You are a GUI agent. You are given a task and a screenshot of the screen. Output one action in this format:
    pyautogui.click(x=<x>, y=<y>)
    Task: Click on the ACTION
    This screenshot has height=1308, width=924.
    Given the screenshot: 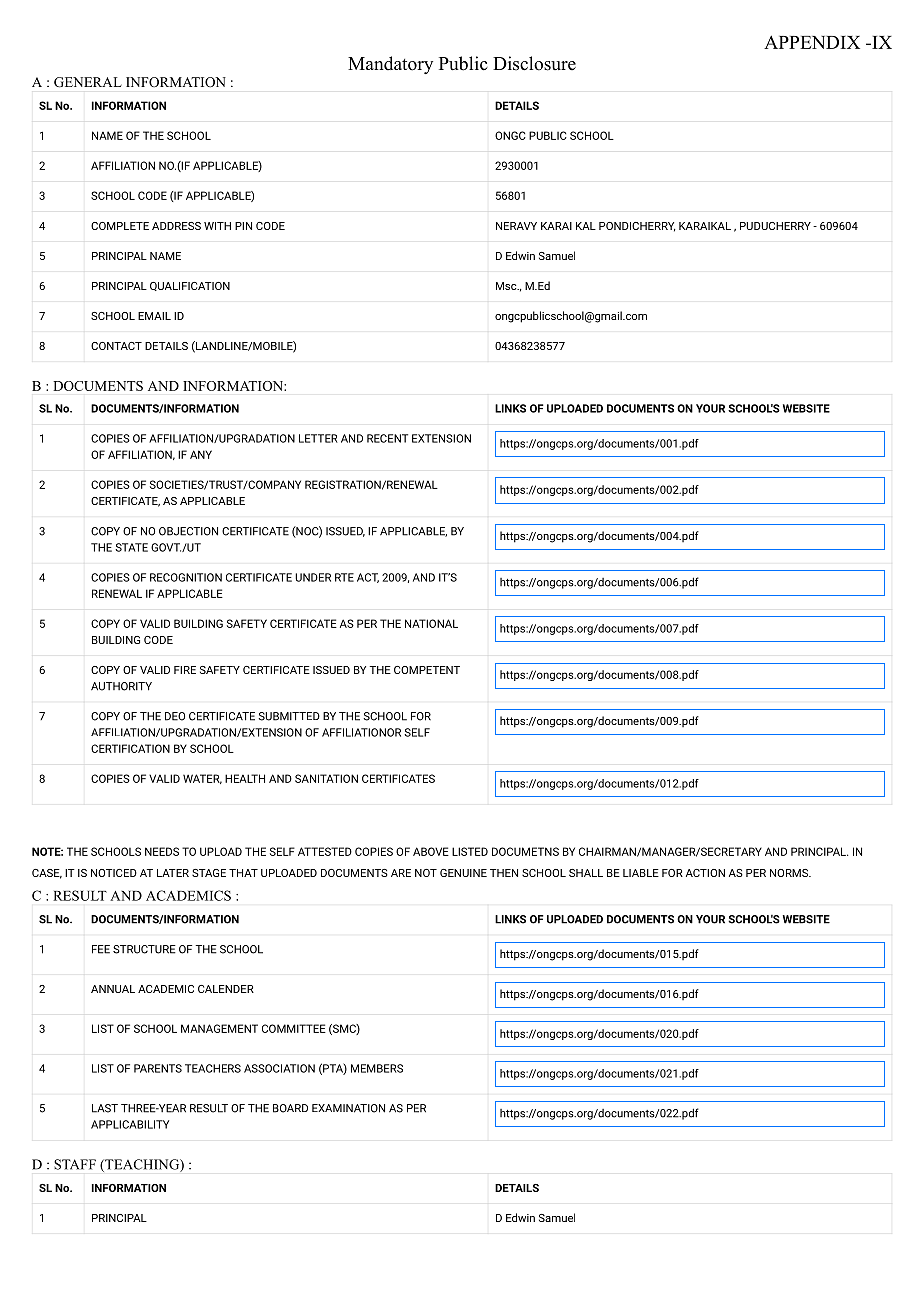 What is the action you would take?
    pyautogui.click(x=705, y=873)
